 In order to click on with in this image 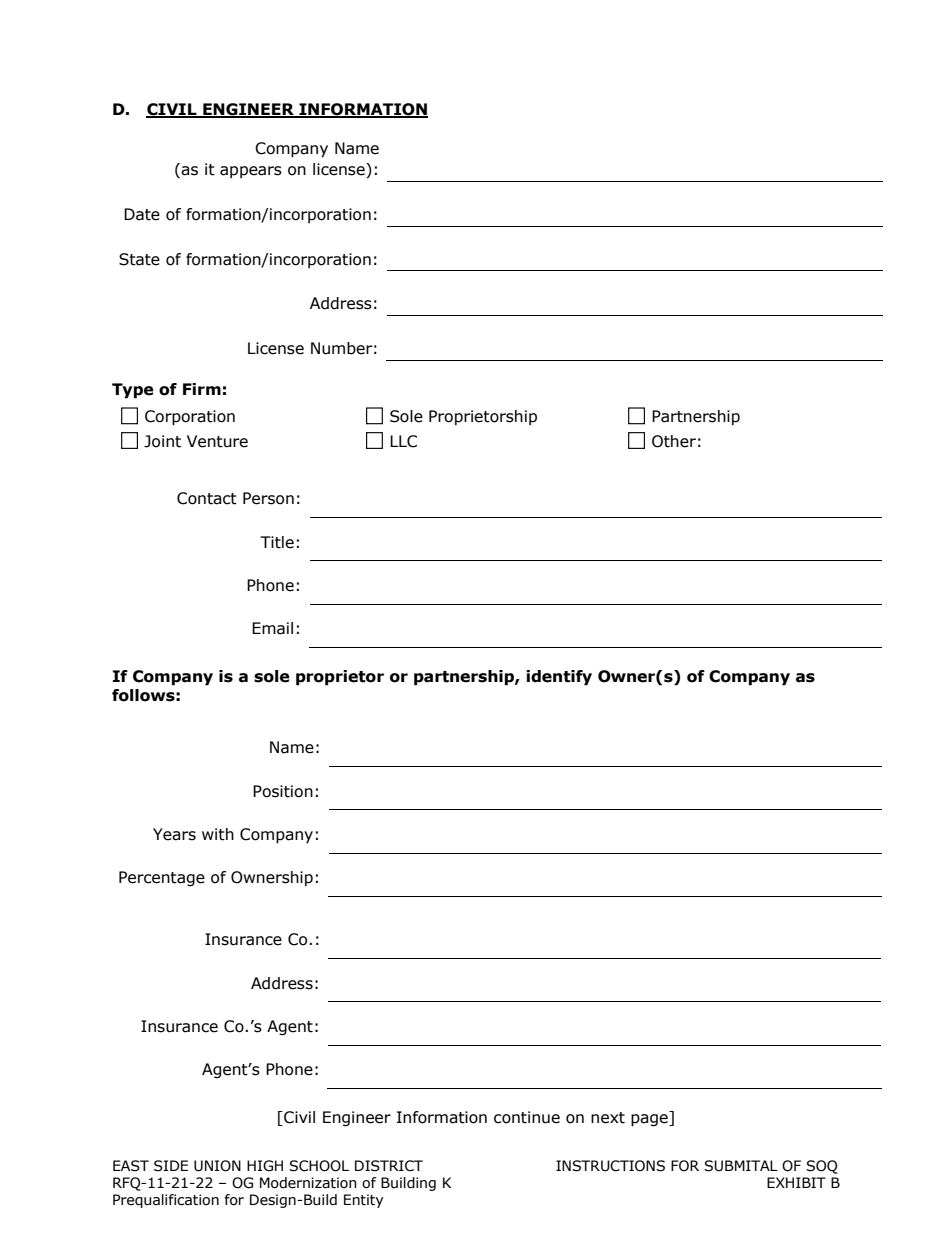, I will do `click(218, 834)`.
